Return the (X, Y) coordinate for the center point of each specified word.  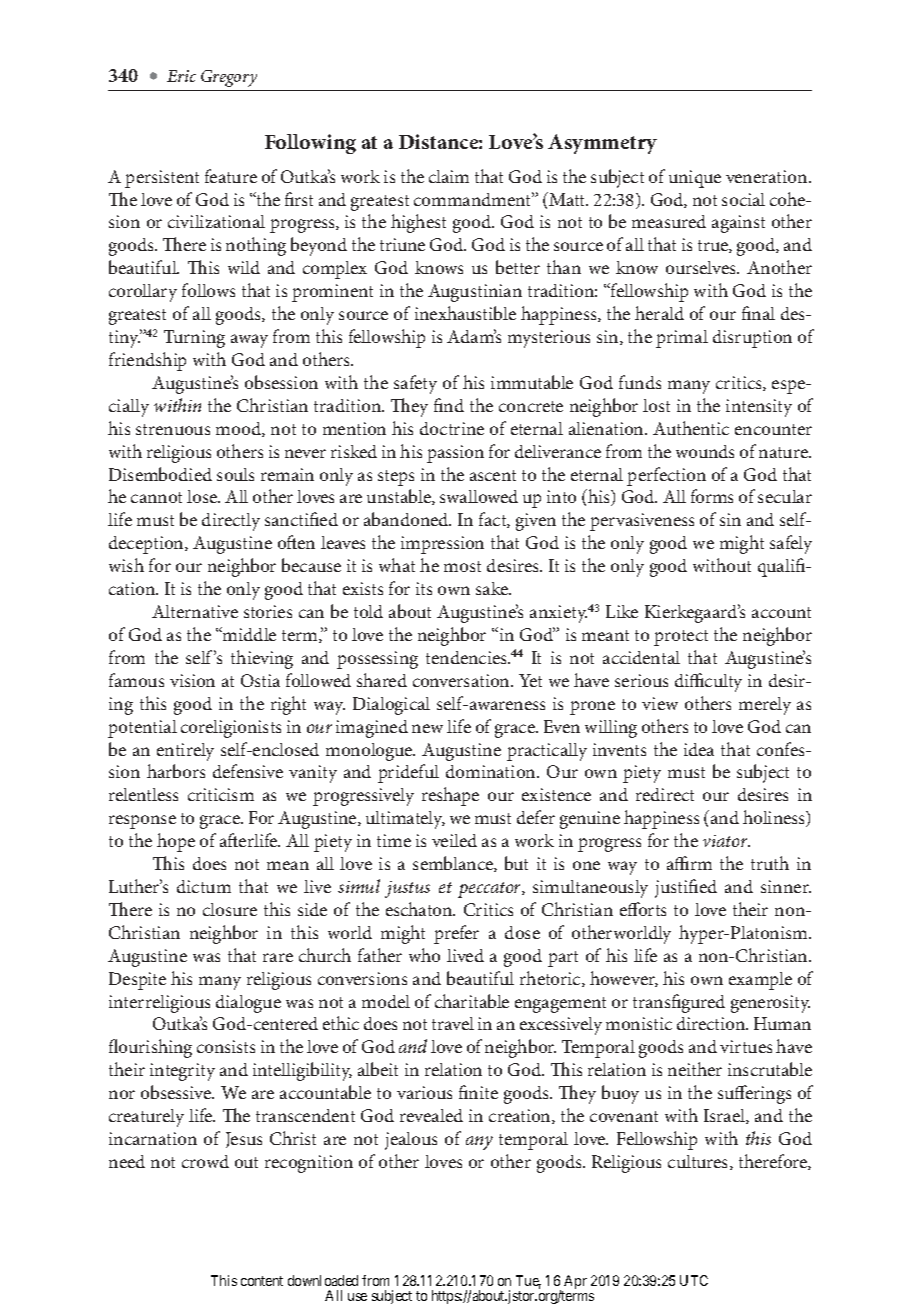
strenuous (173, 429)
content (262, 1281)
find (449, 405)
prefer (456, 934)
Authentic (691, 428)
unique (695, 179)
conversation (462, 680)
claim (449, 176)
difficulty (708, 682)
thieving (262, 659)
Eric (181, 76)
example (760, 981)
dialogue (248, 1004)
